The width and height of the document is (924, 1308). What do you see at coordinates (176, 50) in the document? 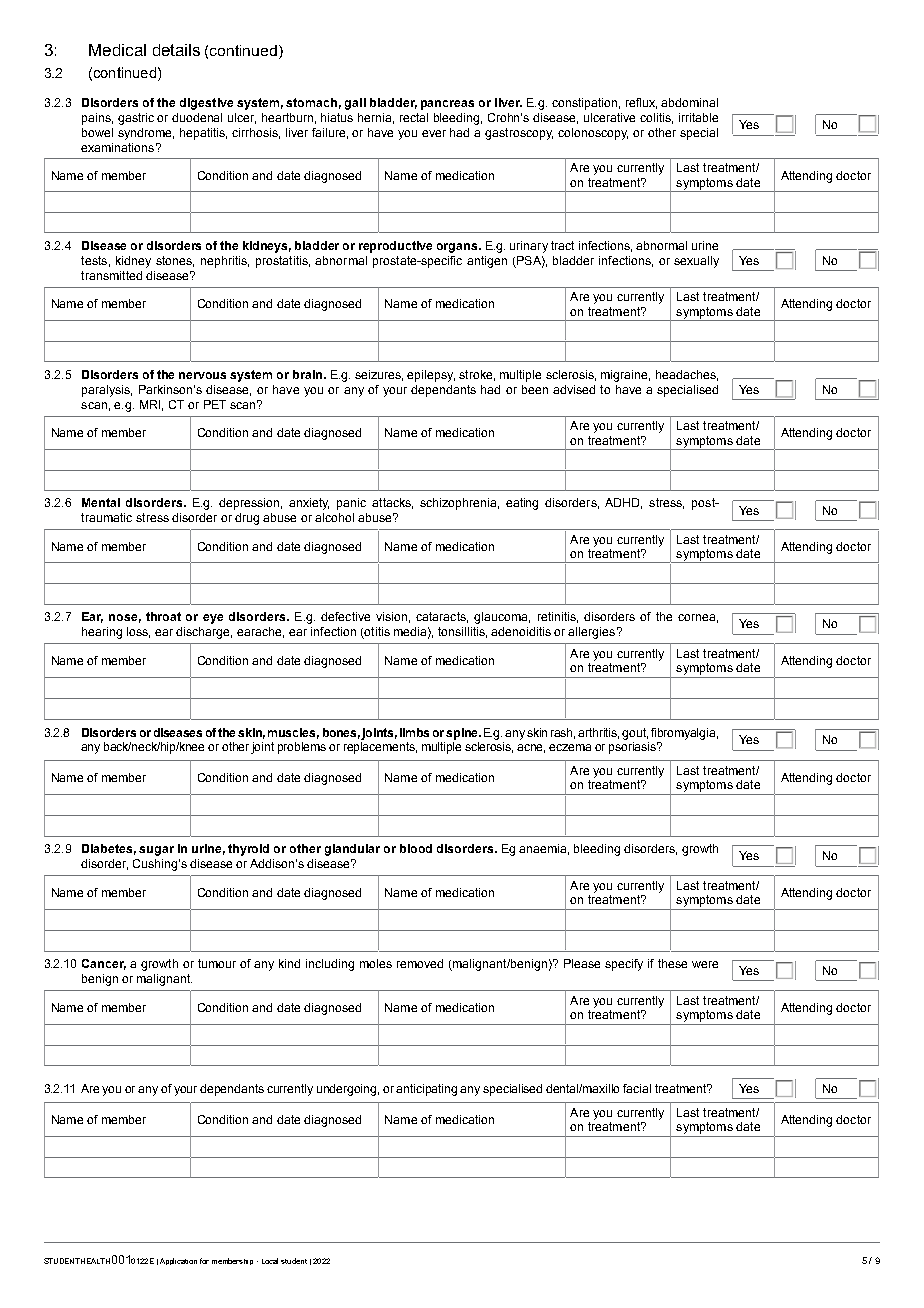
I see `details` at bounding box center [176, 50].
